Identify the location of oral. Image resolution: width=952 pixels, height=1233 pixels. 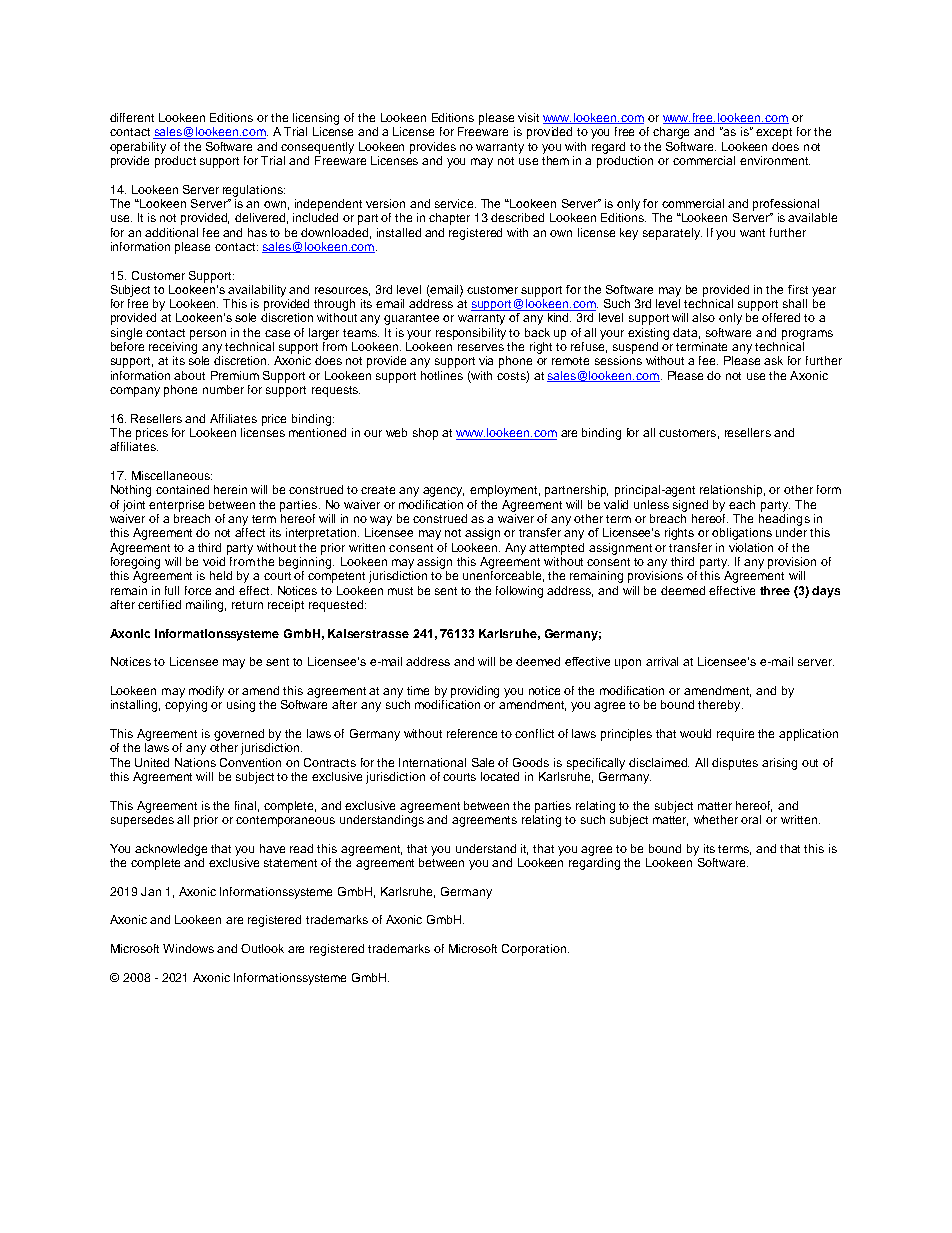
(751, 819).
